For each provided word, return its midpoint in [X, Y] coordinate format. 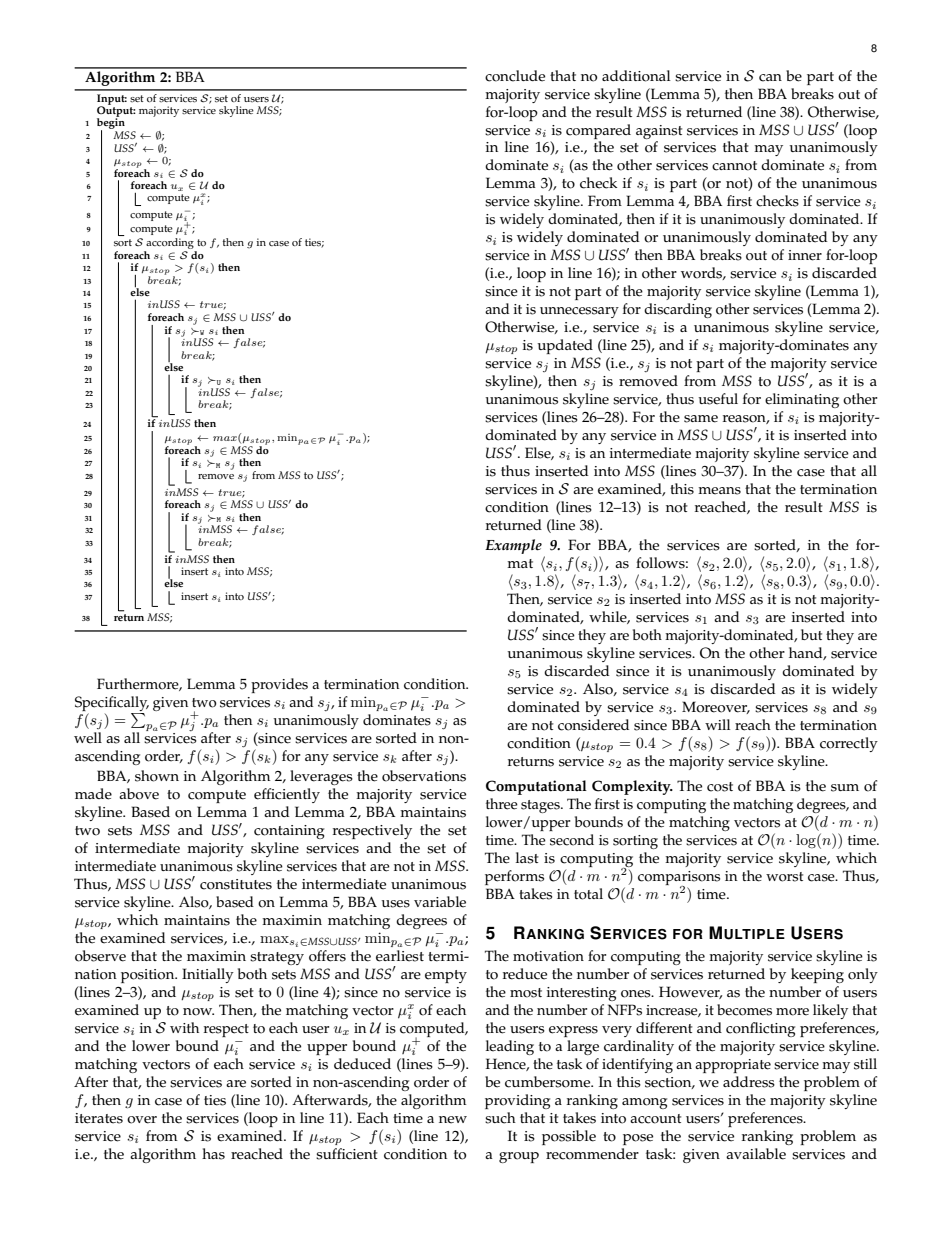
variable [440, 902]
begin [112, 124]
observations [424, 776]
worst [784, 877]
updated [565, 346]
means [719, 491]
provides [279, 685]
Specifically [112, 703]
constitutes [236, 884]
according [170, 245]
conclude [515, 76]
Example [513, 546]
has [213, 1154]
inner [805, 255]
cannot [734, 166]
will [717, 724]
